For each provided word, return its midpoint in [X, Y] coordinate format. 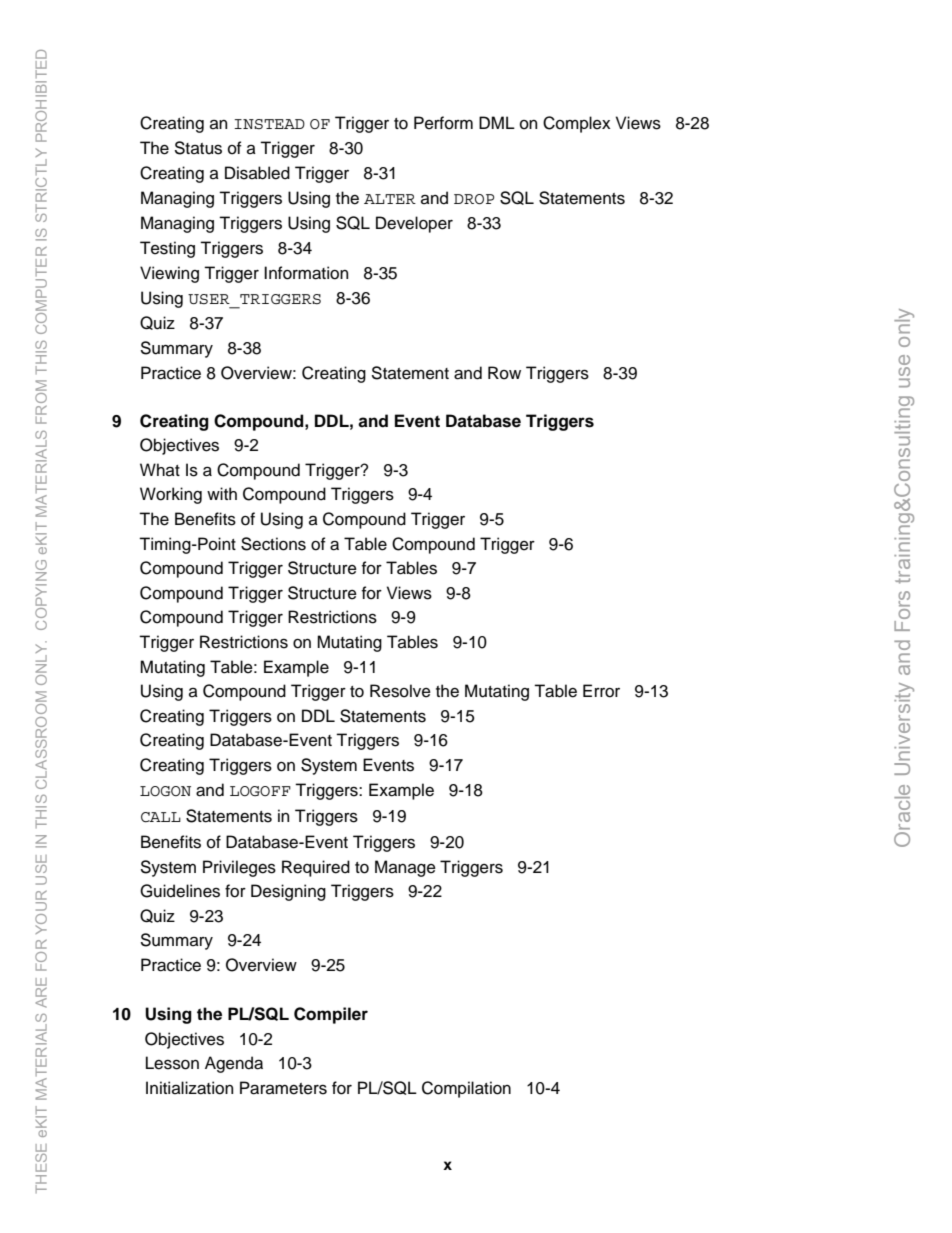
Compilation [466, 1089]
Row [504, 373]
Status [198, 148]
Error [601, 691]
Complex [576, 124]
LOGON [165, 791]
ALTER [390, 199]
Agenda [234, 1064]
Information [306, 273]
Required [316, 868]
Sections [273, 544]
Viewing [169, 274]
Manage [405, 868]
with [222, 493]
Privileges [239, 868]
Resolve [400, 691]
